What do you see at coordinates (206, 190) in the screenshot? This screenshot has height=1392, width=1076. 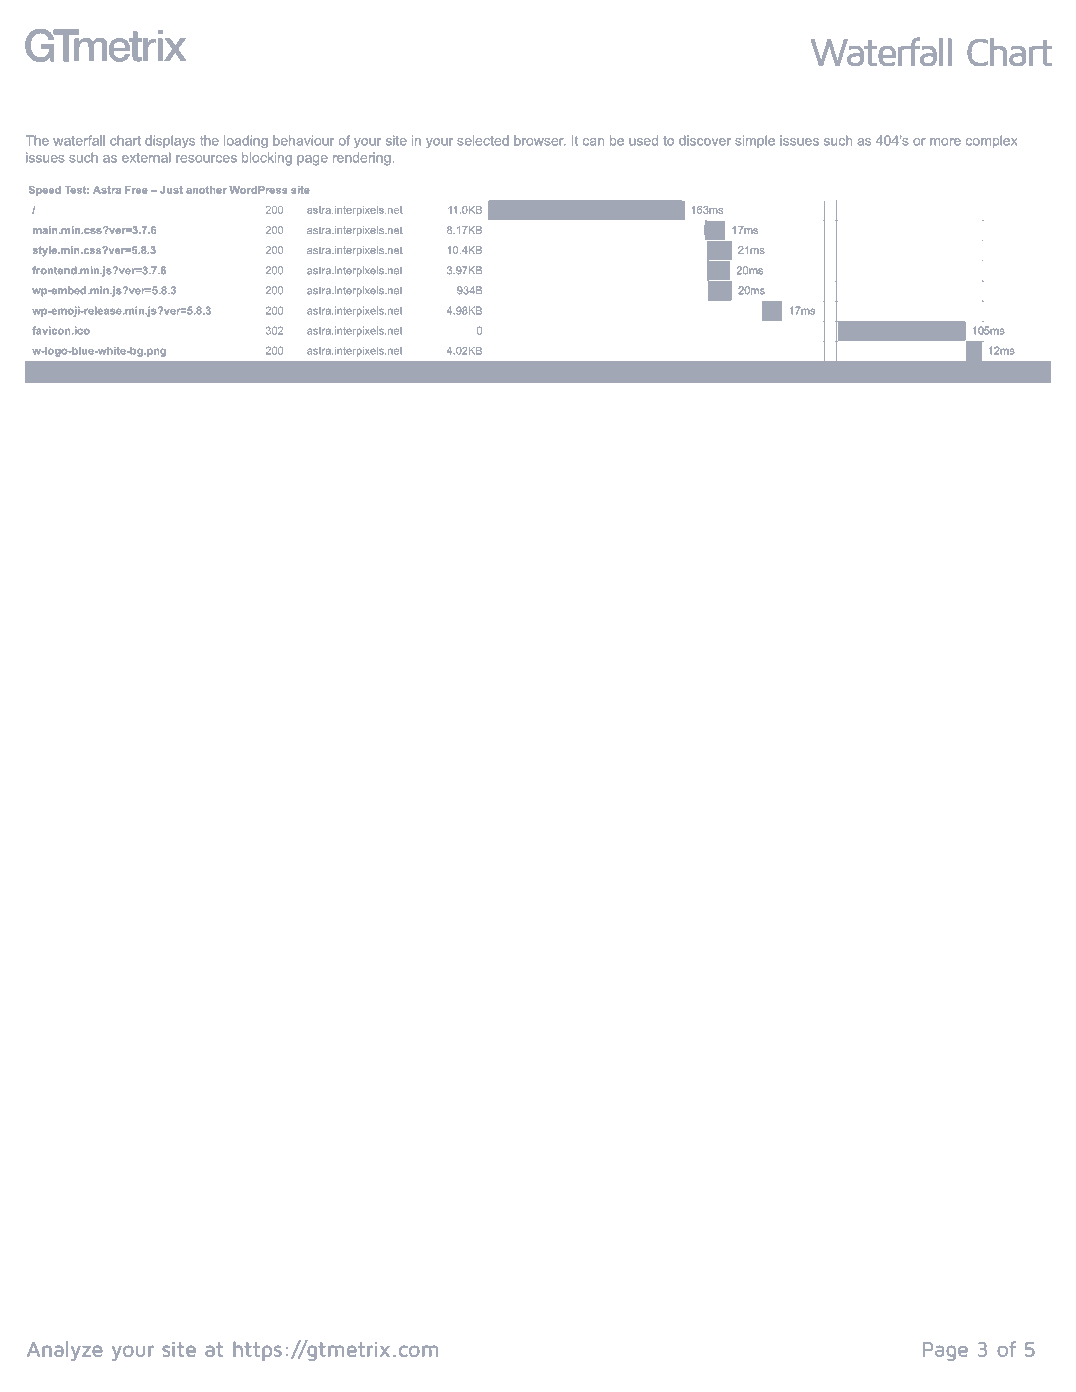 I see `another` at bounding box center [206, 190].
